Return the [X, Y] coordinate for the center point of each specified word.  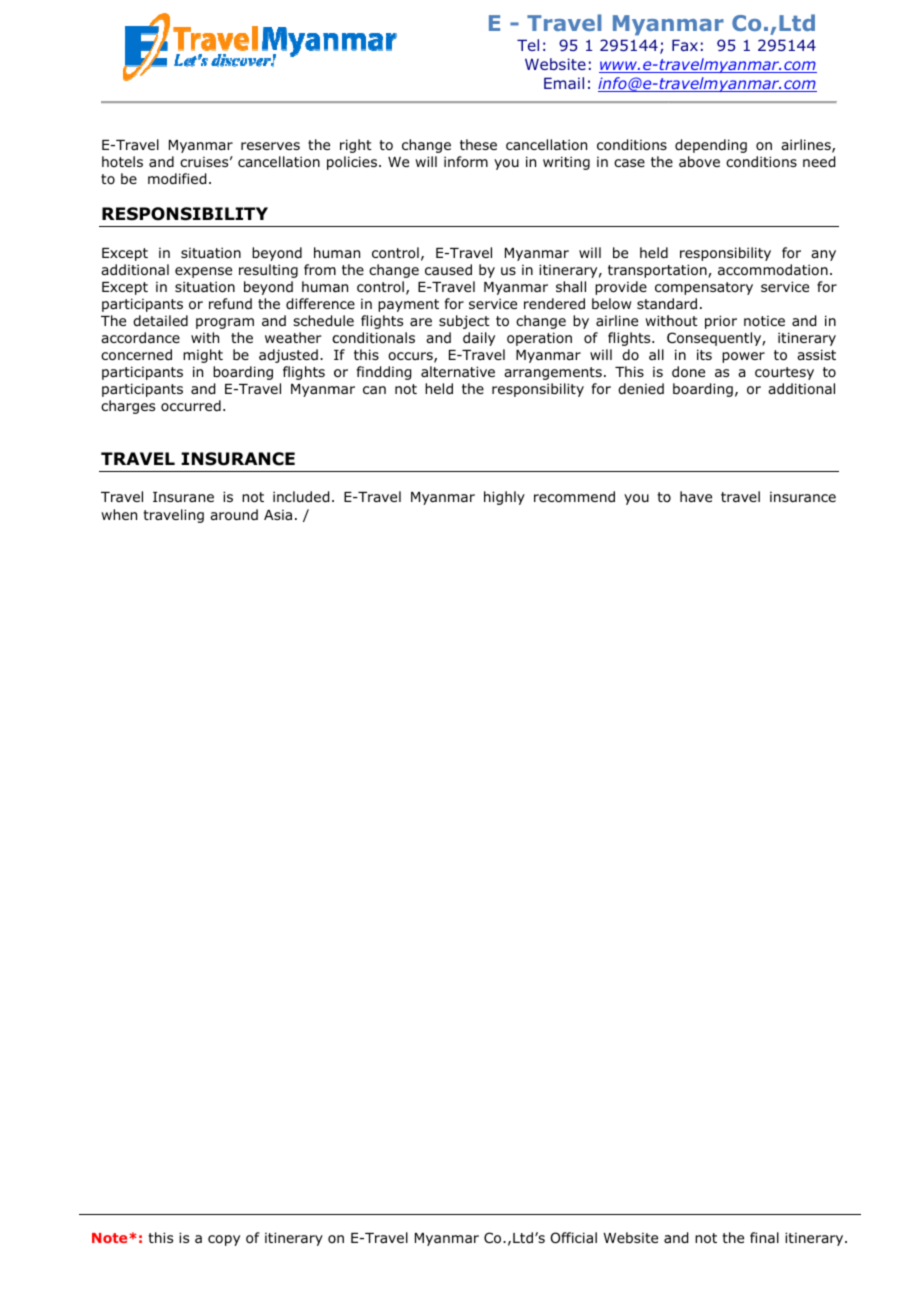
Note [111, 1238]
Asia [278, 515]
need [819, 162]
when [119, 514]
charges [128, 407]
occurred [191, 405]
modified [177, 179]
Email [564, 83]
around [234, 515]
